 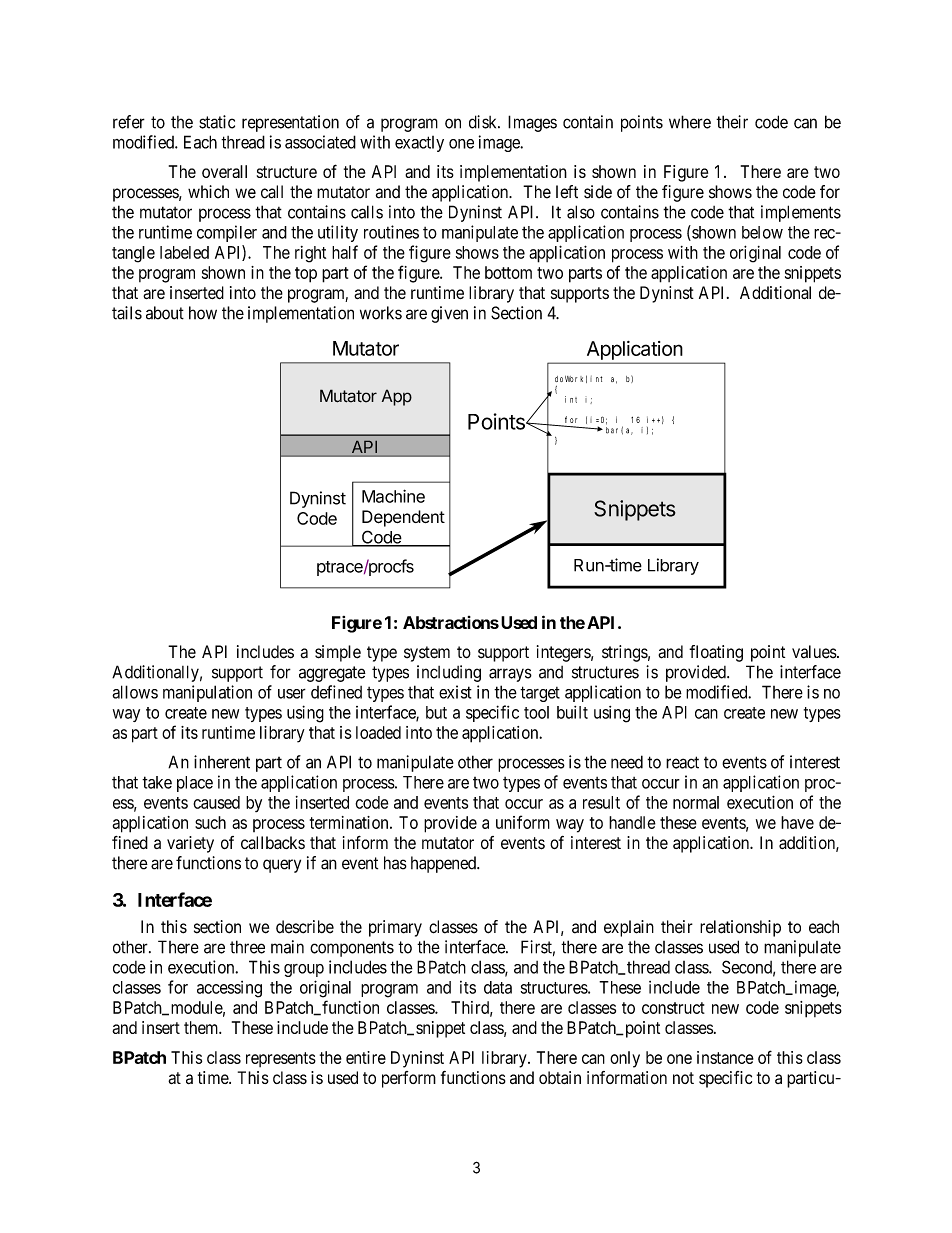 I want to click on inherent, so click(x=222, y=762).
